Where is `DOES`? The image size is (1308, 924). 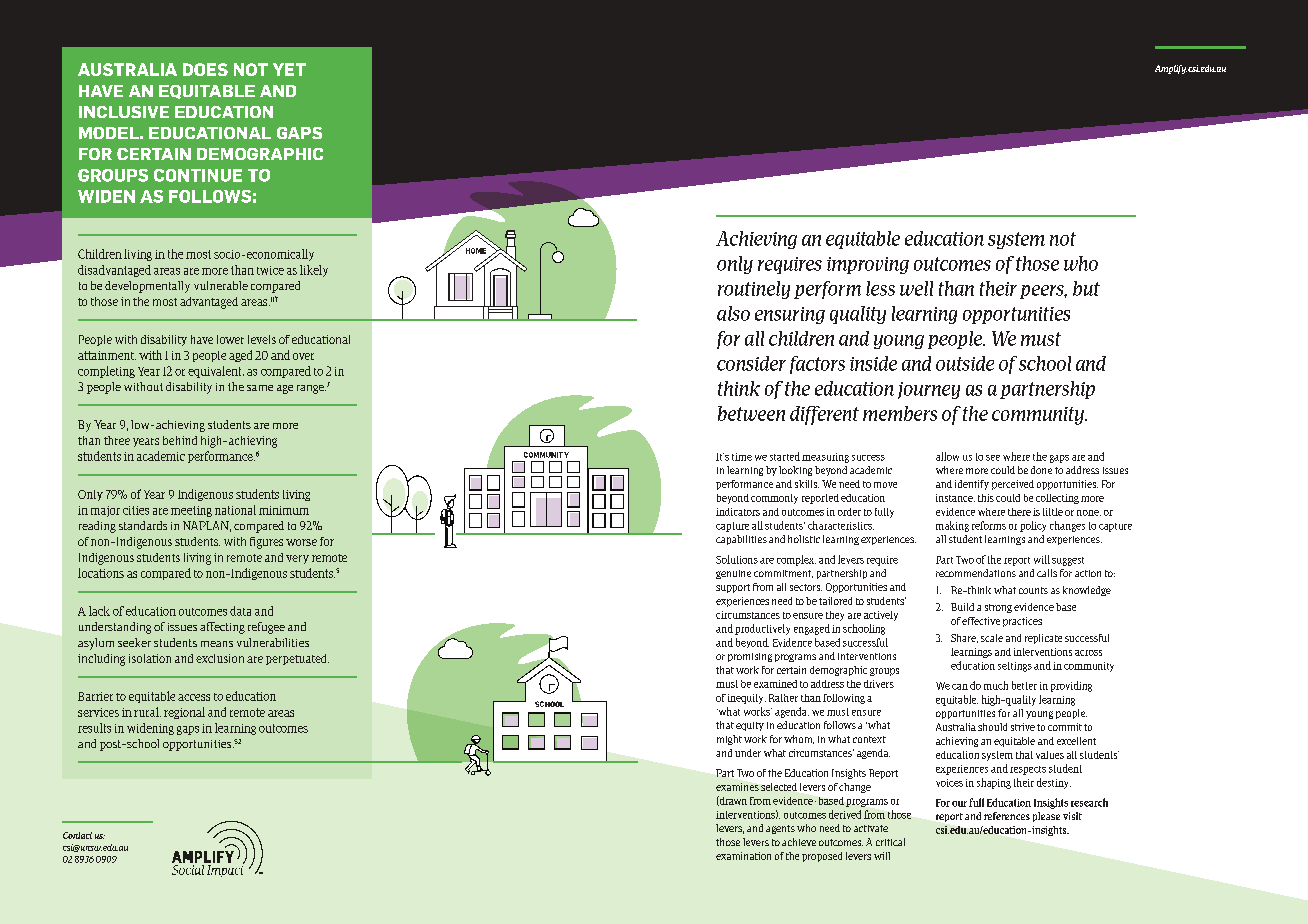 DOES is located at coordinates (205, 69).
